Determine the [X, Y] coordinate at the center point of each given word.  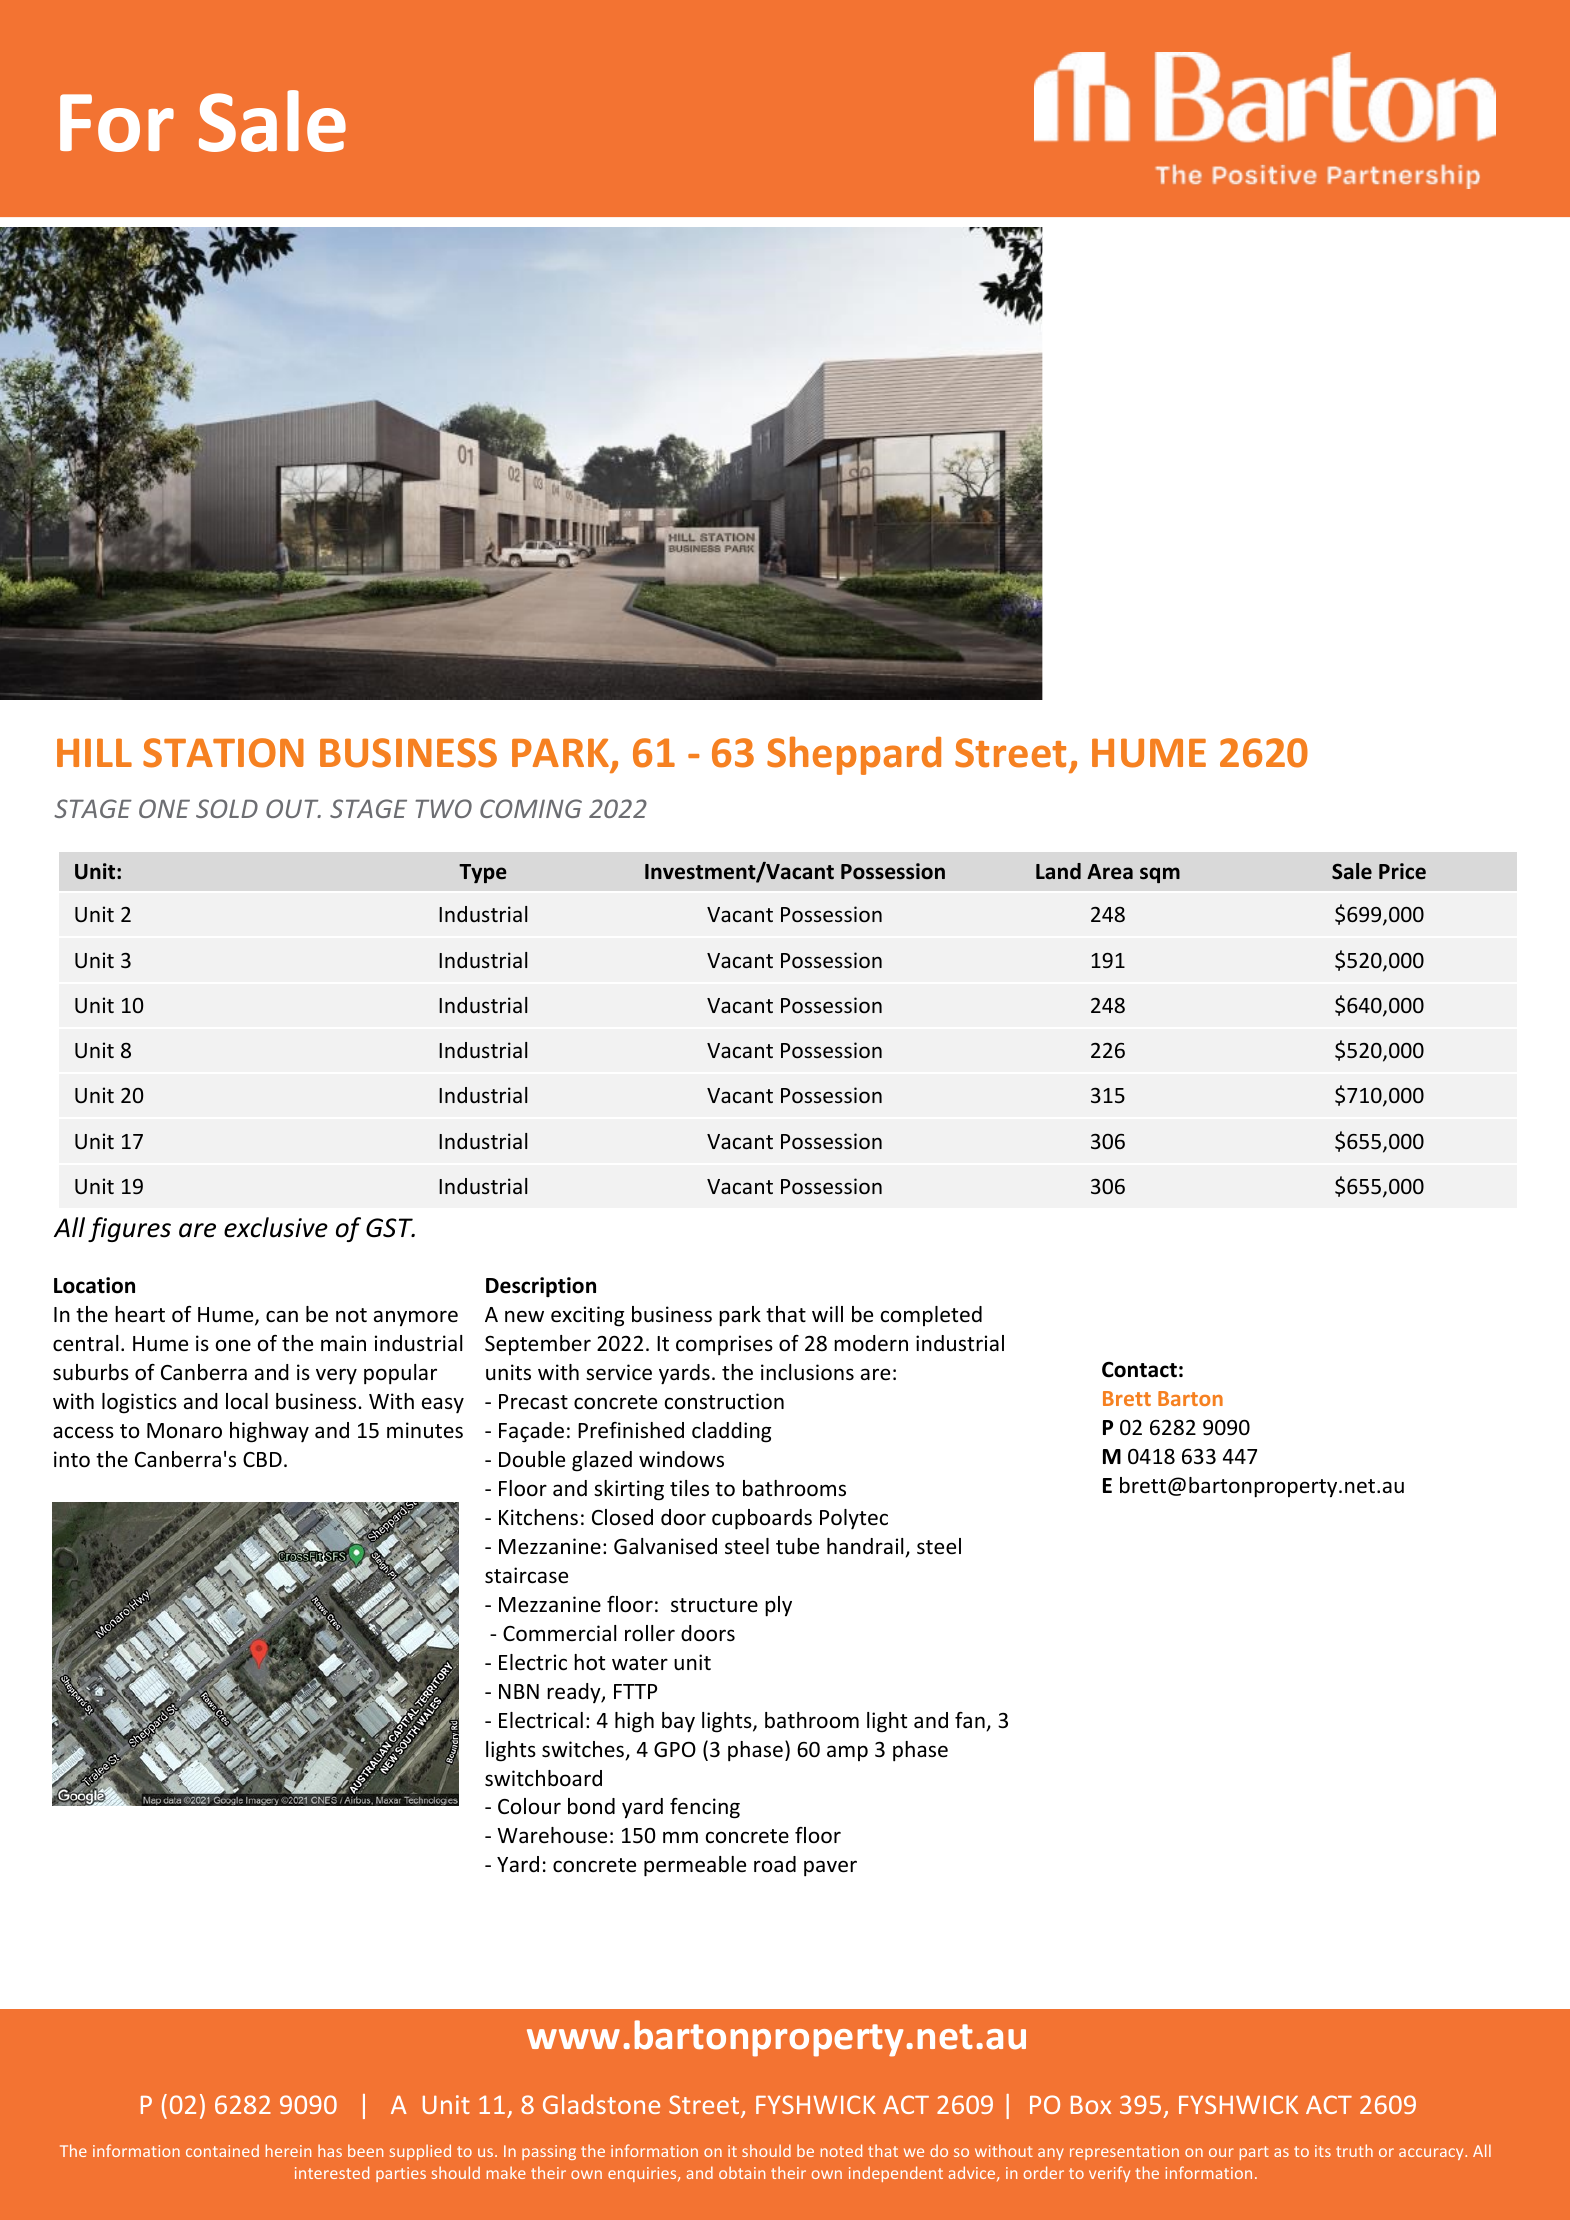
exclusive [276, 1227]
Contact [1139, 1369]
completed [931, 1316]
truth [1354, 2150]
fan [971, 1721]
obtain [742, 2172]
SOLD [227, 808]
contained [222, 2151]
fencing [705, 1808]
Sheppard [854, 755]
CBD [262, 1459]
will [827, 1314]
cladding [731, 1432]
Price [1402, 871]
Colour [529, 1806]
